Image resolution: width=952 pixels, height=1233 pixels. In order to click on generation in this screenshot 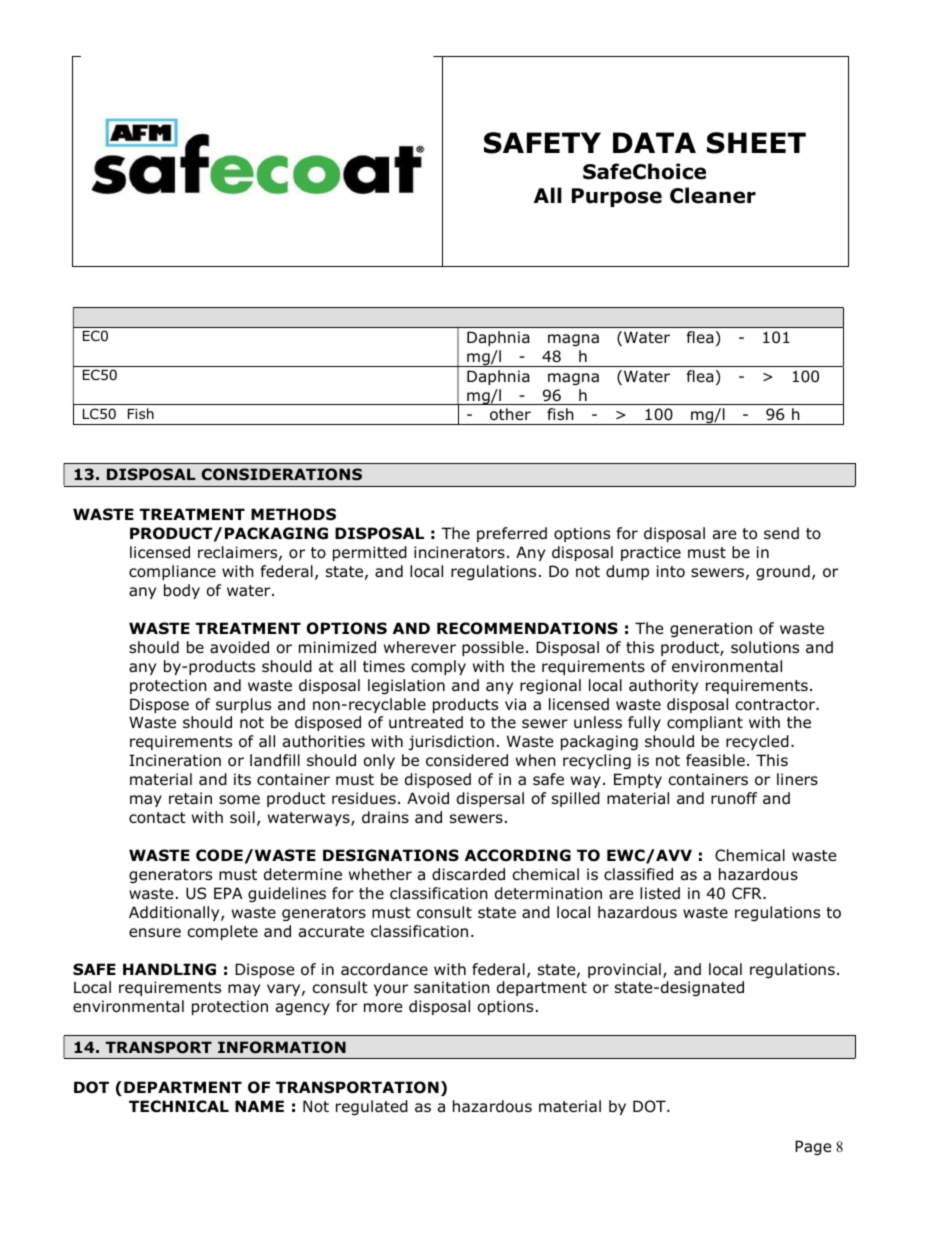, I will do `click(711, 629)`.
